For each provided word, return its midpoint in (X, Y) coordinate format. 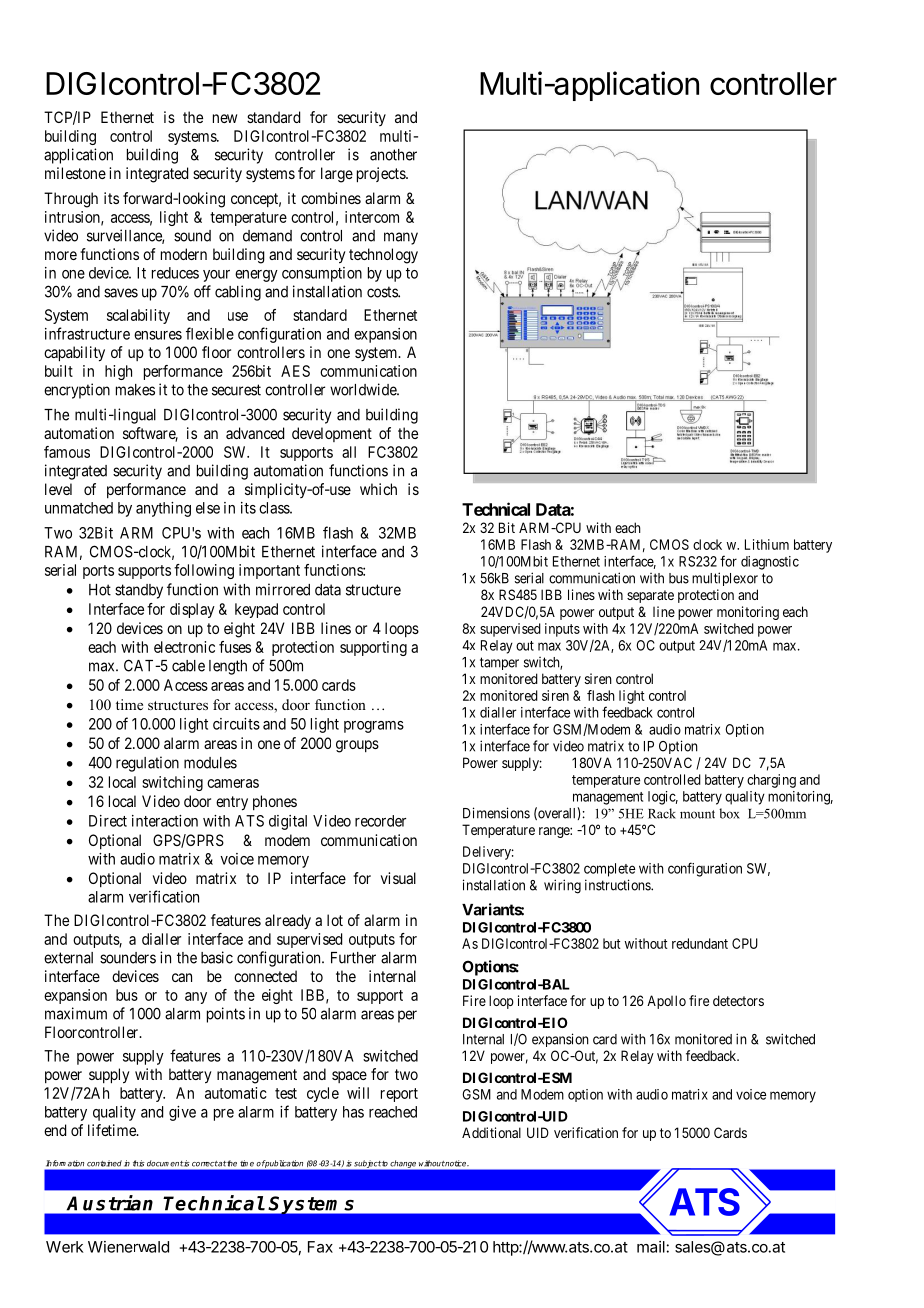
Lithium (767, 544)
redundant (700, 943)
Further (353, 958)
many (401, 238)
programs (374, 727)
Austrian (110, 1203)
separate (650, 596)
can (182, 977)
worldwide (364, 389)
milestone (75, 173)
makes (135, 390)
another (393, 155)
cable (188, 666)
